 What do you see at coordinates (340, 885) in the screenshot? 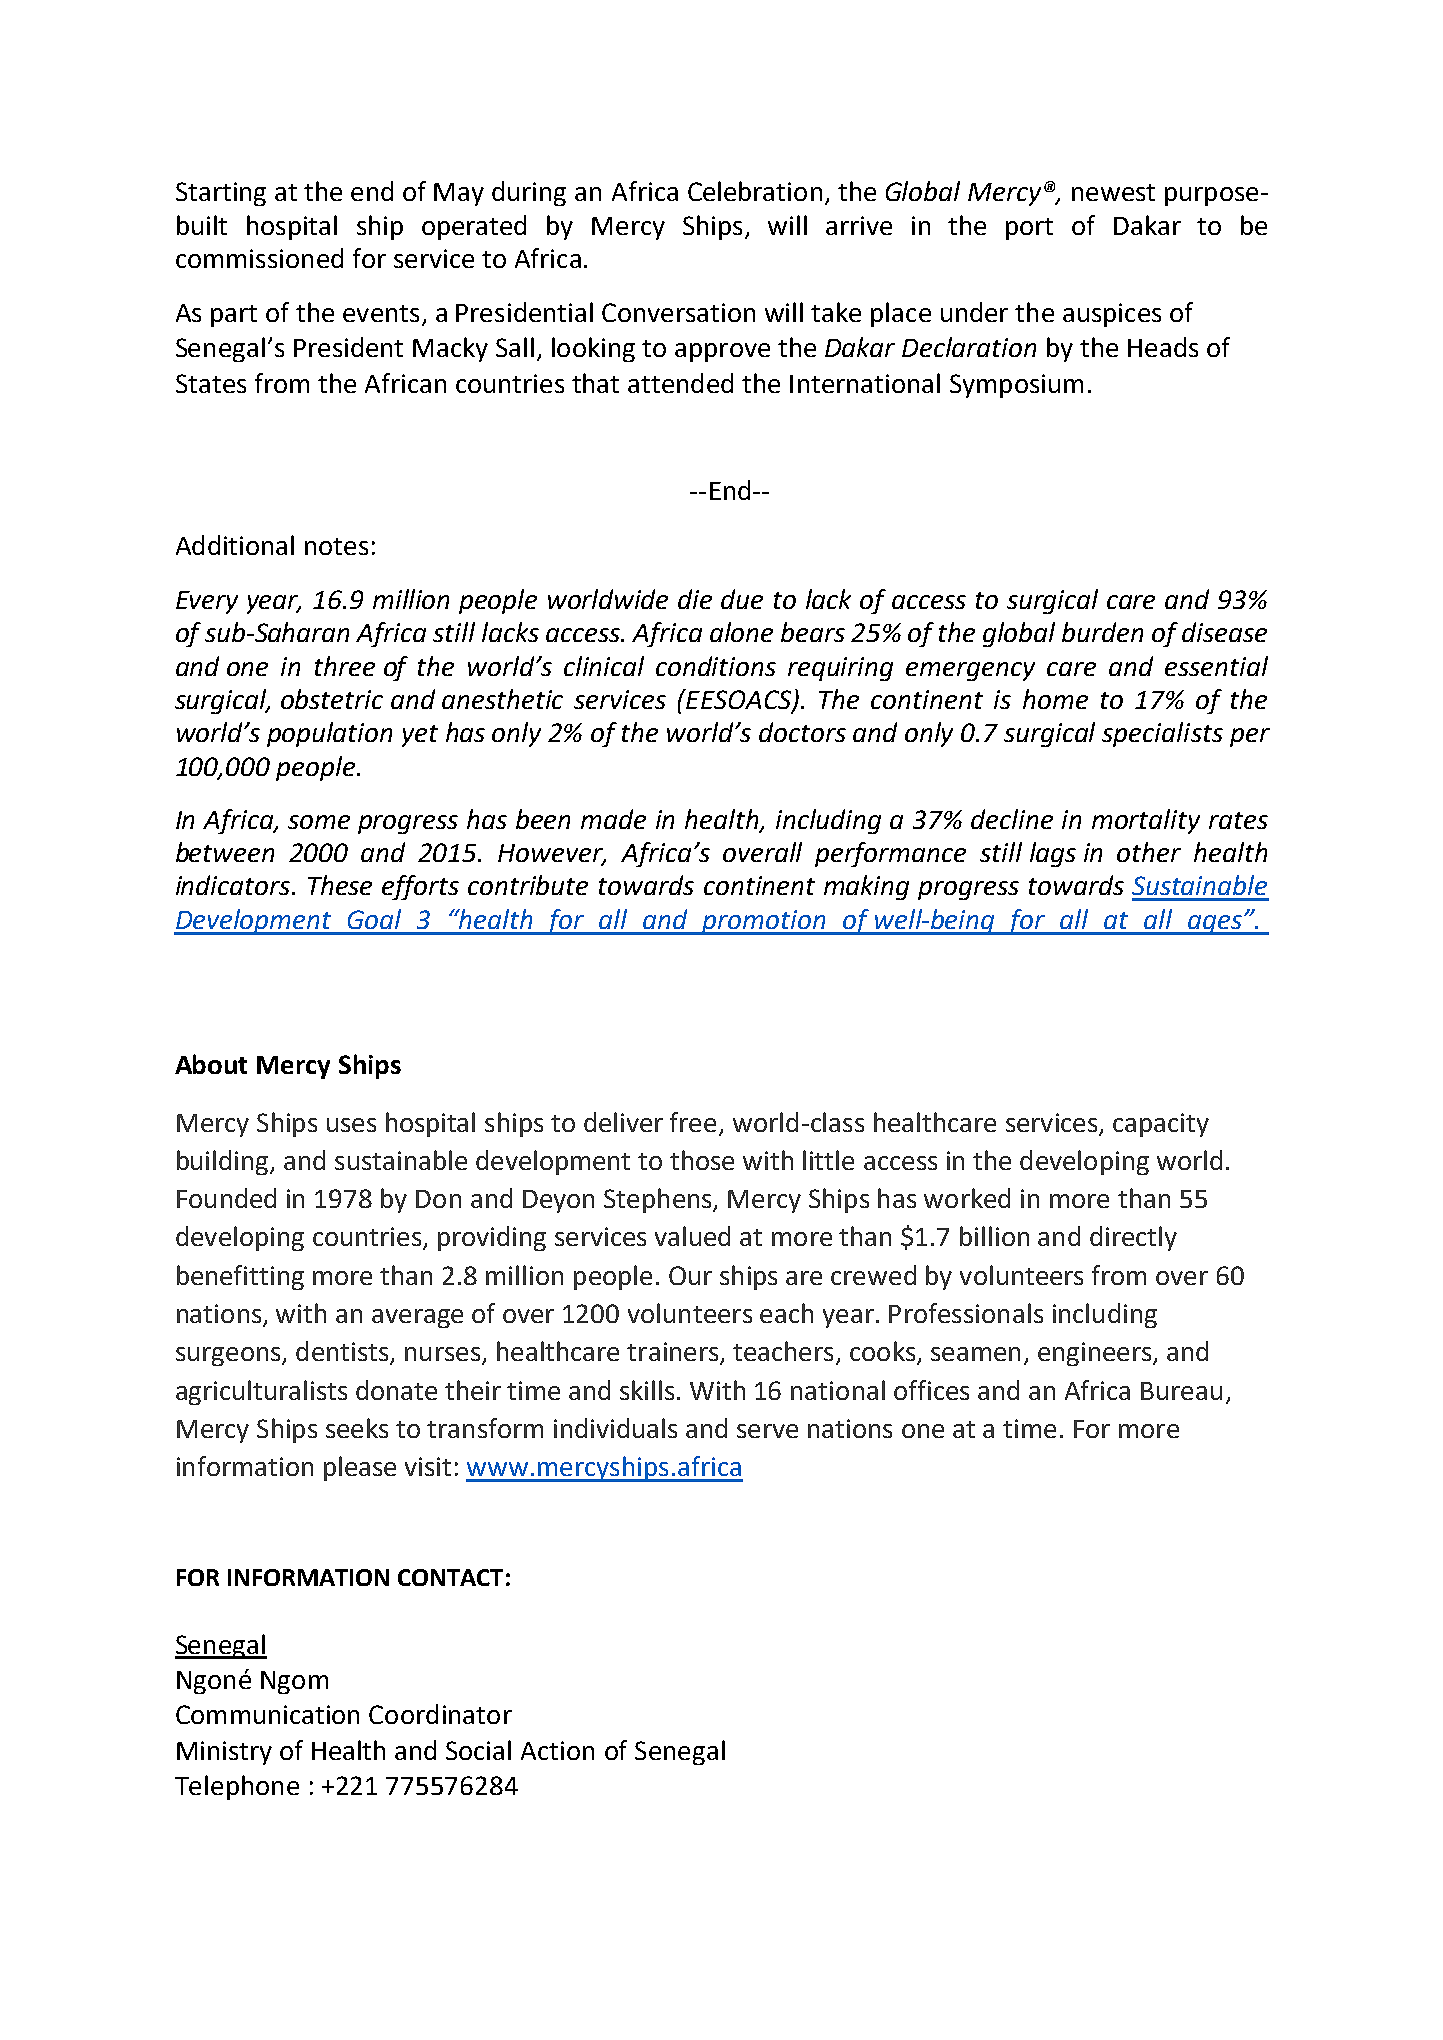
I see `These` at bounding box center [340, 885].
